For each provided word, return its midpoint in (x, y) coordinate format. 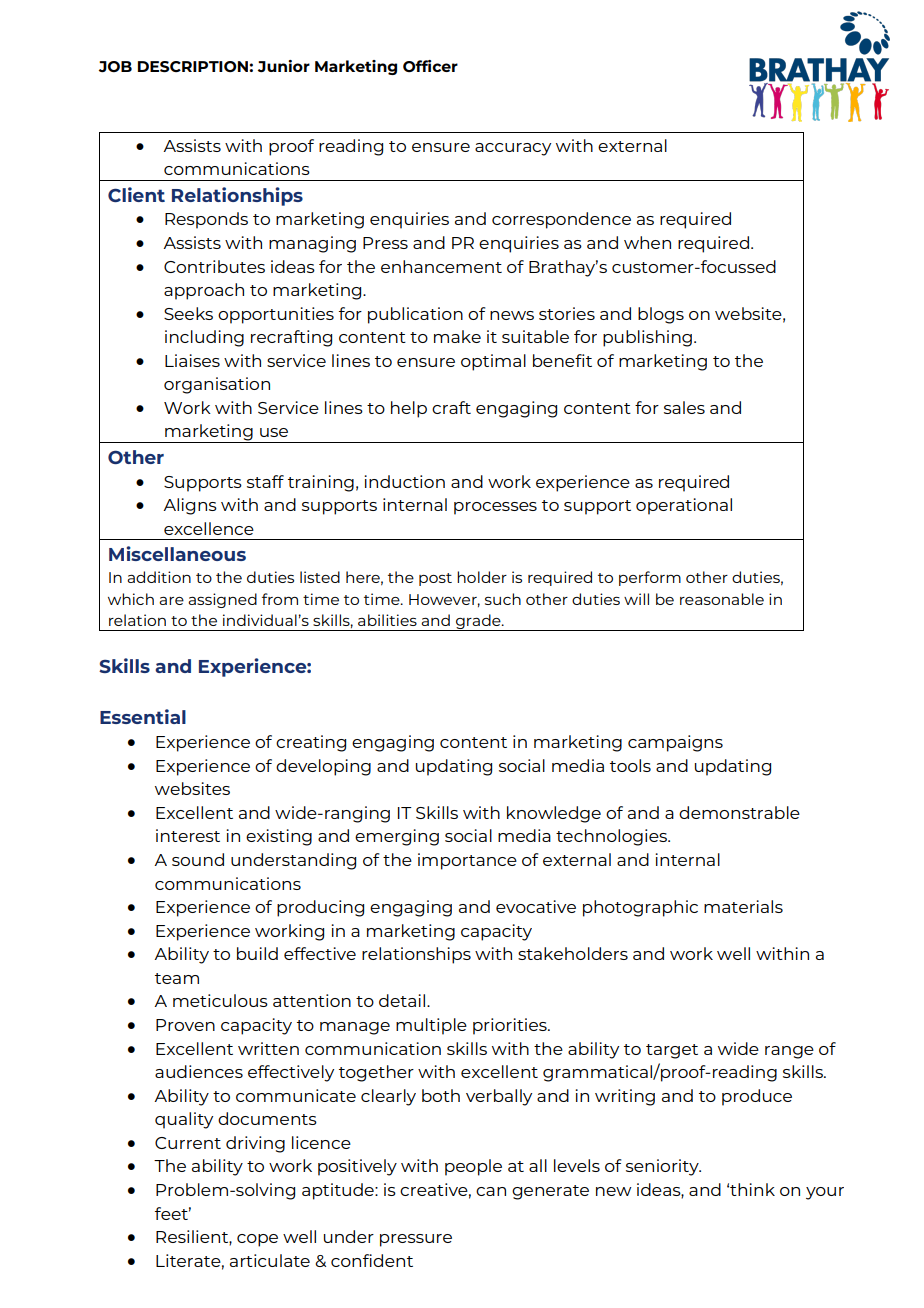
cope (257, 1240)
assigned (222, 600)
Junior (284, 66)
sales (684, 407)
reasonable (722, 599)
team (177, 978)
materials (743, 906)
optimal (493, 362)
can (491, 1191)
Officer (430, 66)
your (825, 1193)
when (647, 242)
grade (478, 622)
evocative (536, 906)
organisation (217, 385)
